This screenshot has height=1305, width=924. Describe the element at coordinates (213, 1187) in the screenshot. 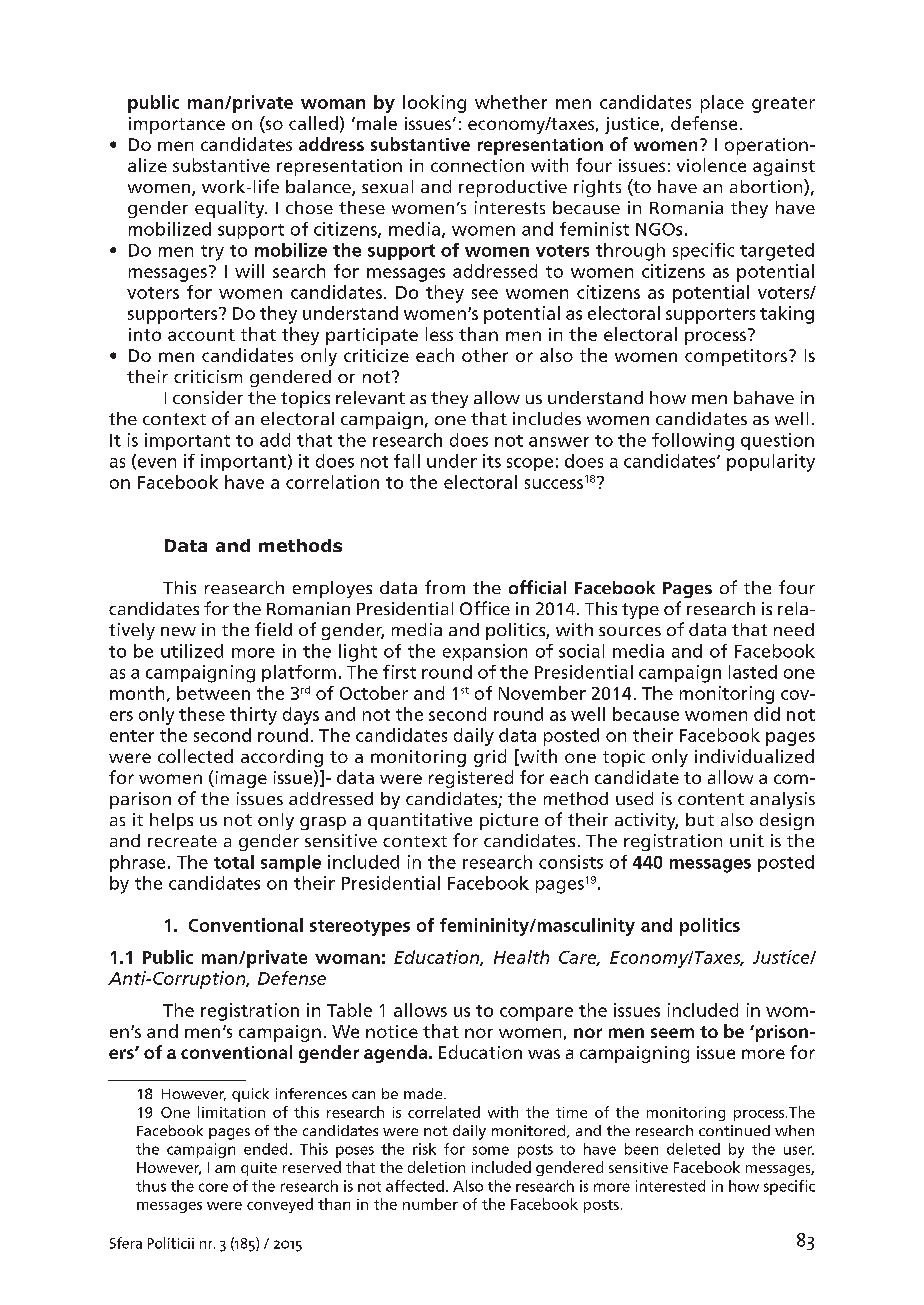

I see `core` at that location.
